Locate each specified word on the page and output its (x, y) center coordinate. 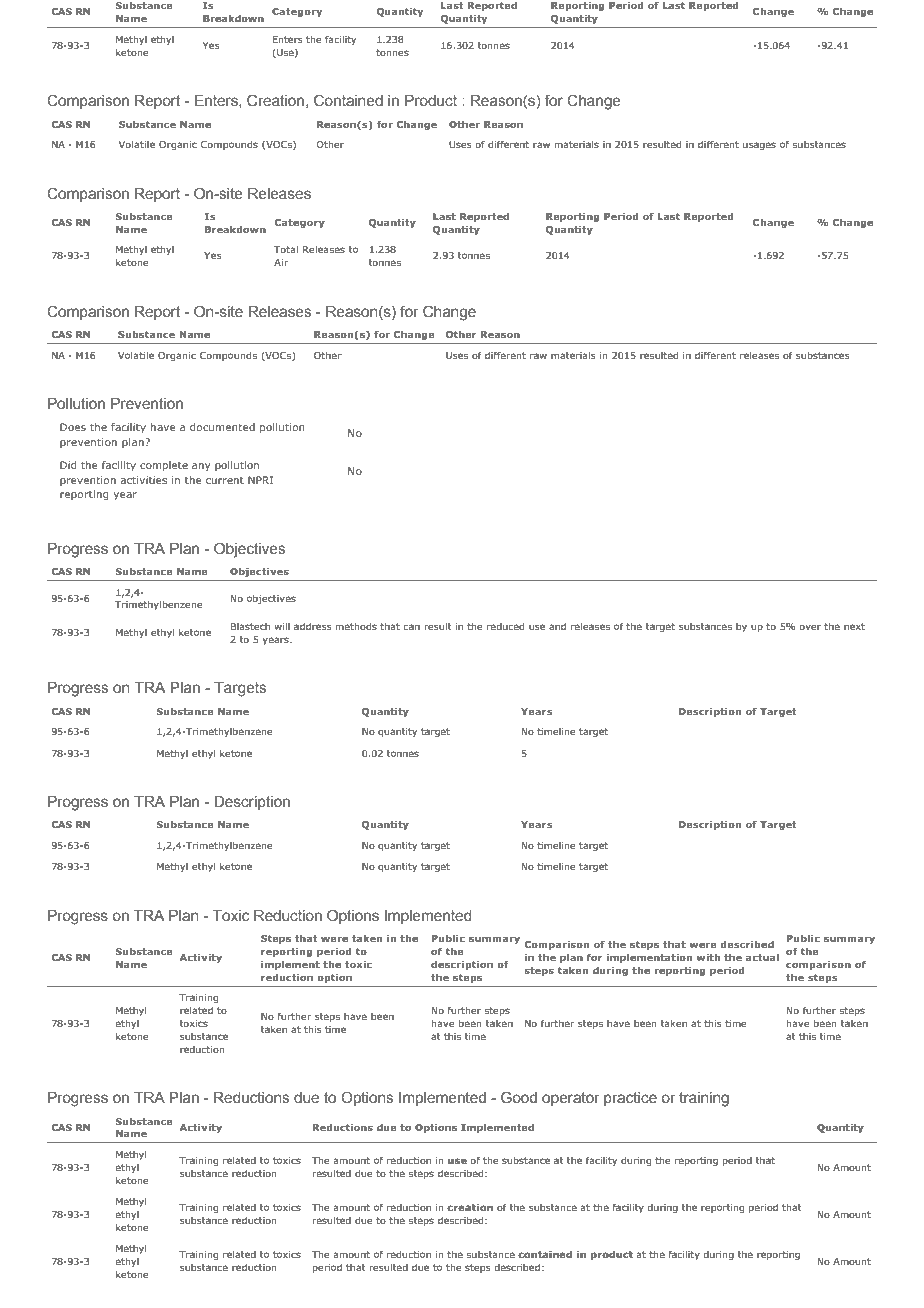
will (282, 626)
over (810, 627)
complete (164, 466)
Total (286, 249)
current (225, 480)
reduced (505, 626)
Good (519, 1097)
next (854, 626)
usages (759, 146)
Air (281, 262)
